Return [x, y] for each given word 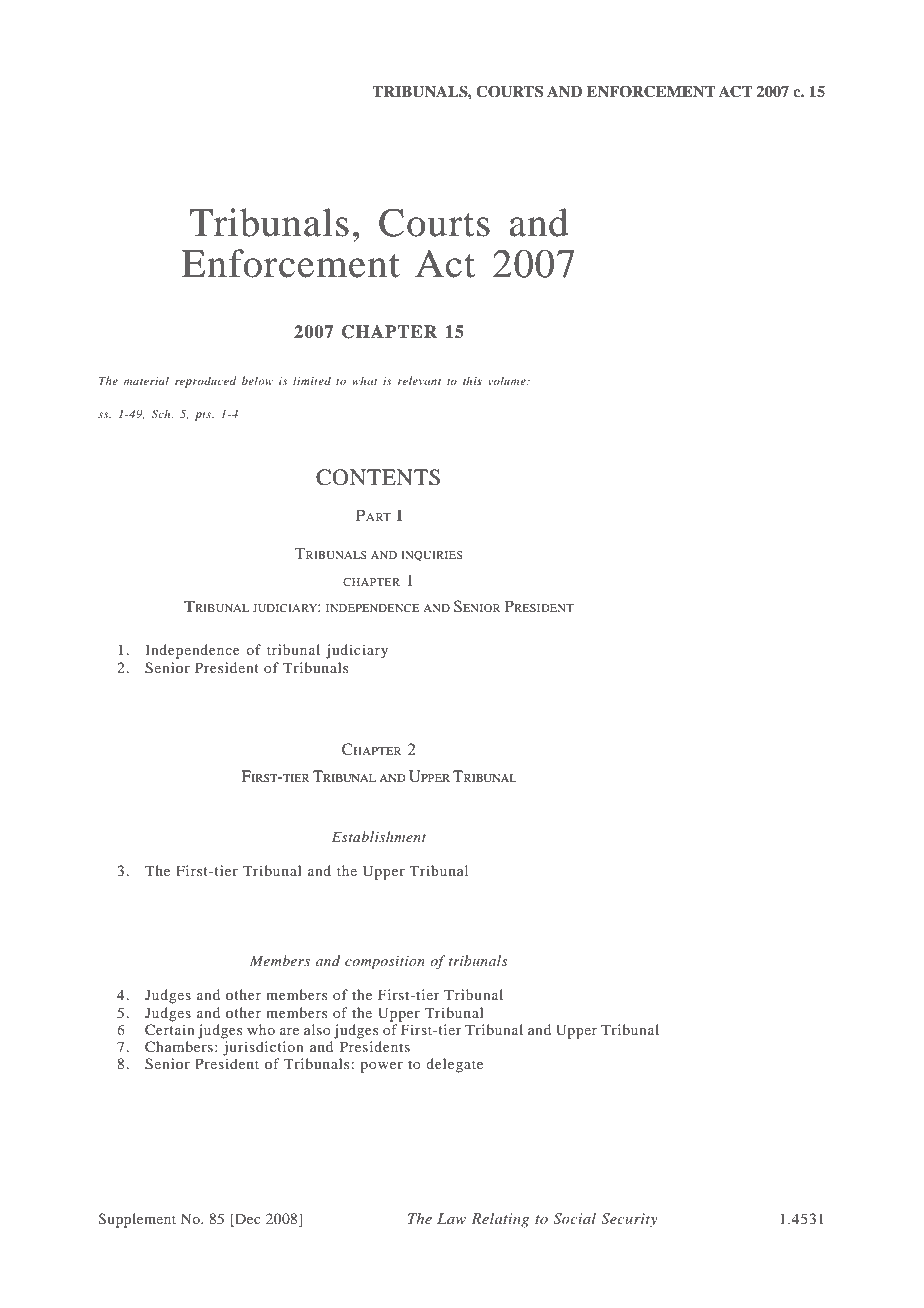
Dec [247, 1220]
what [364, 380]
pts [204, 416]
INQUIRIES [432, 556]
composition [385, 963]
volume [508, 380]
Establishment [379, 836]
